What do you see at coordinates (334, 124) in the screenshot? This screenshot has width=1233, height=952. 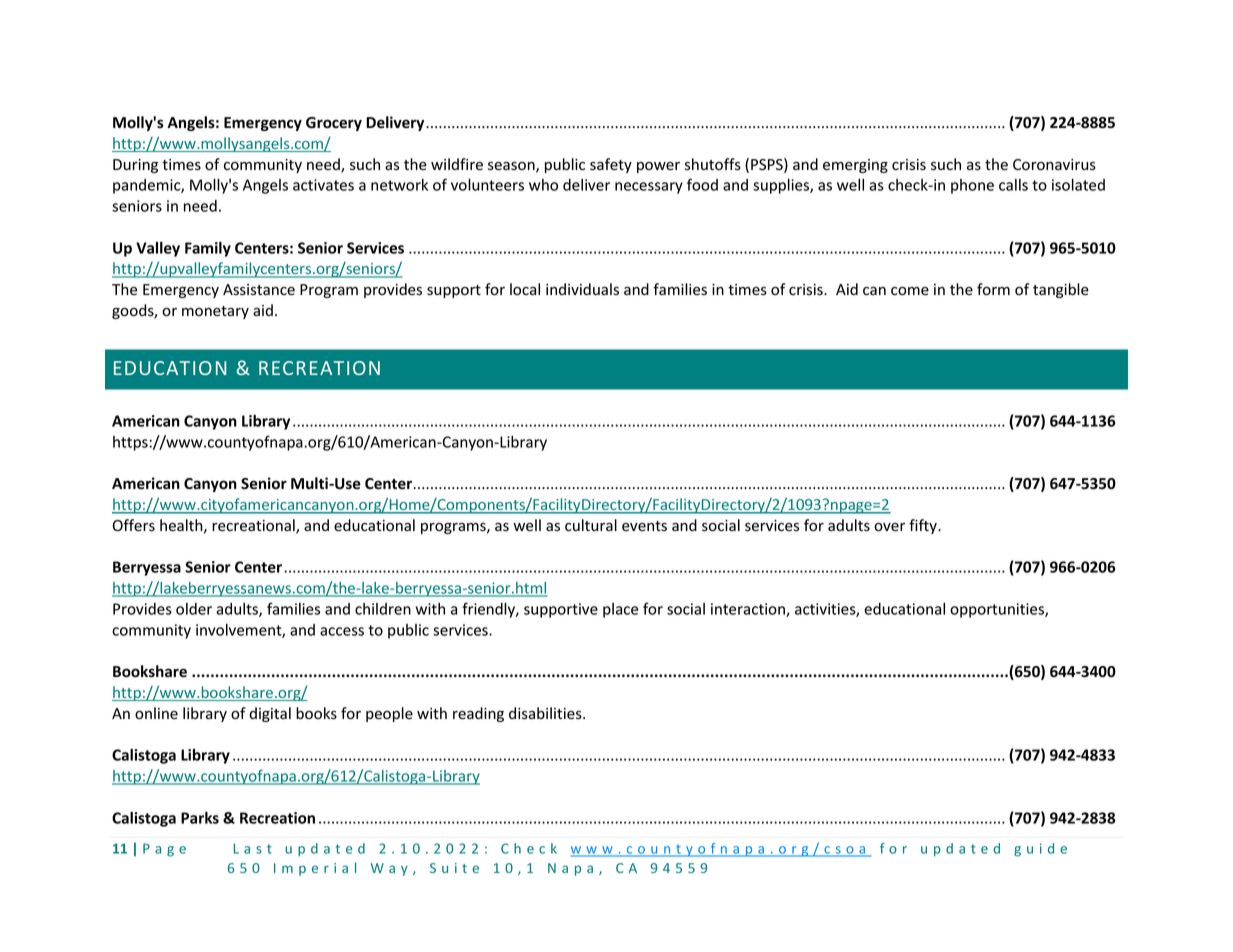 I see `Grocery` at bounding box center [334, 124].
